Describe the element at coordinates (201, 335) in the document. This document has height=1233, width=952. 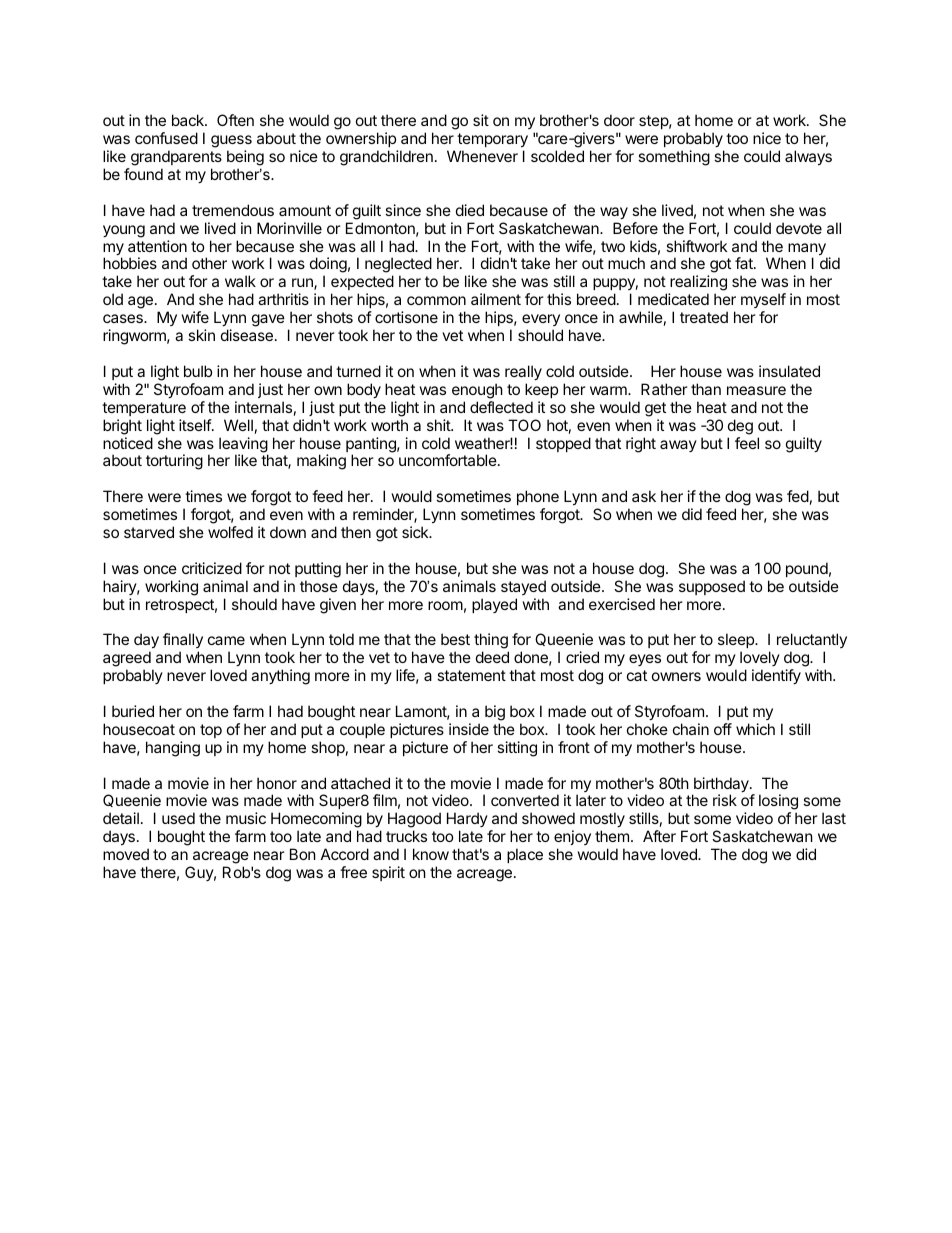
I see `skin` at that location.
